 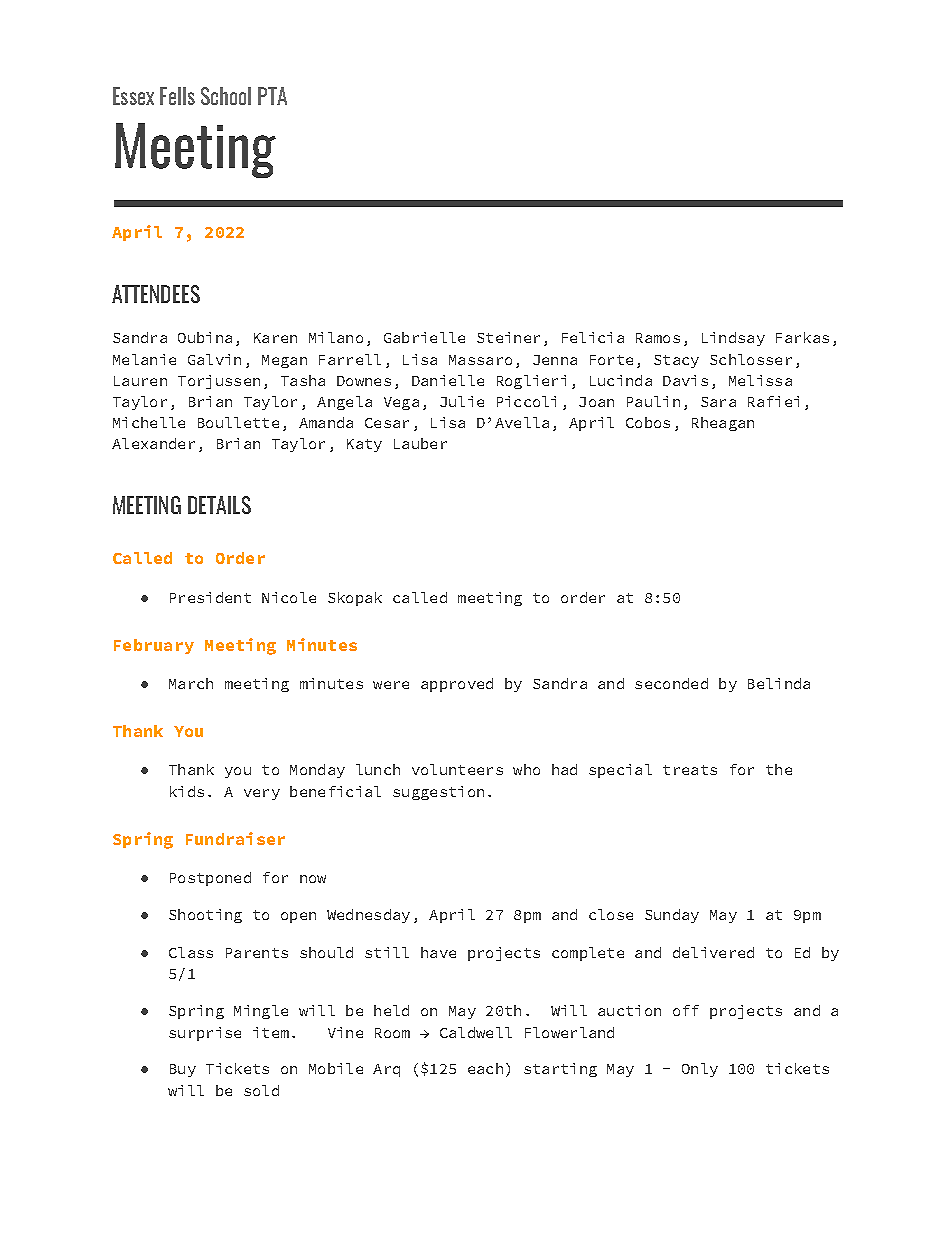 What do you see at coordinates (462, 401) in the screenshot?
I see `Julie` at bounding box center [462, 401].
